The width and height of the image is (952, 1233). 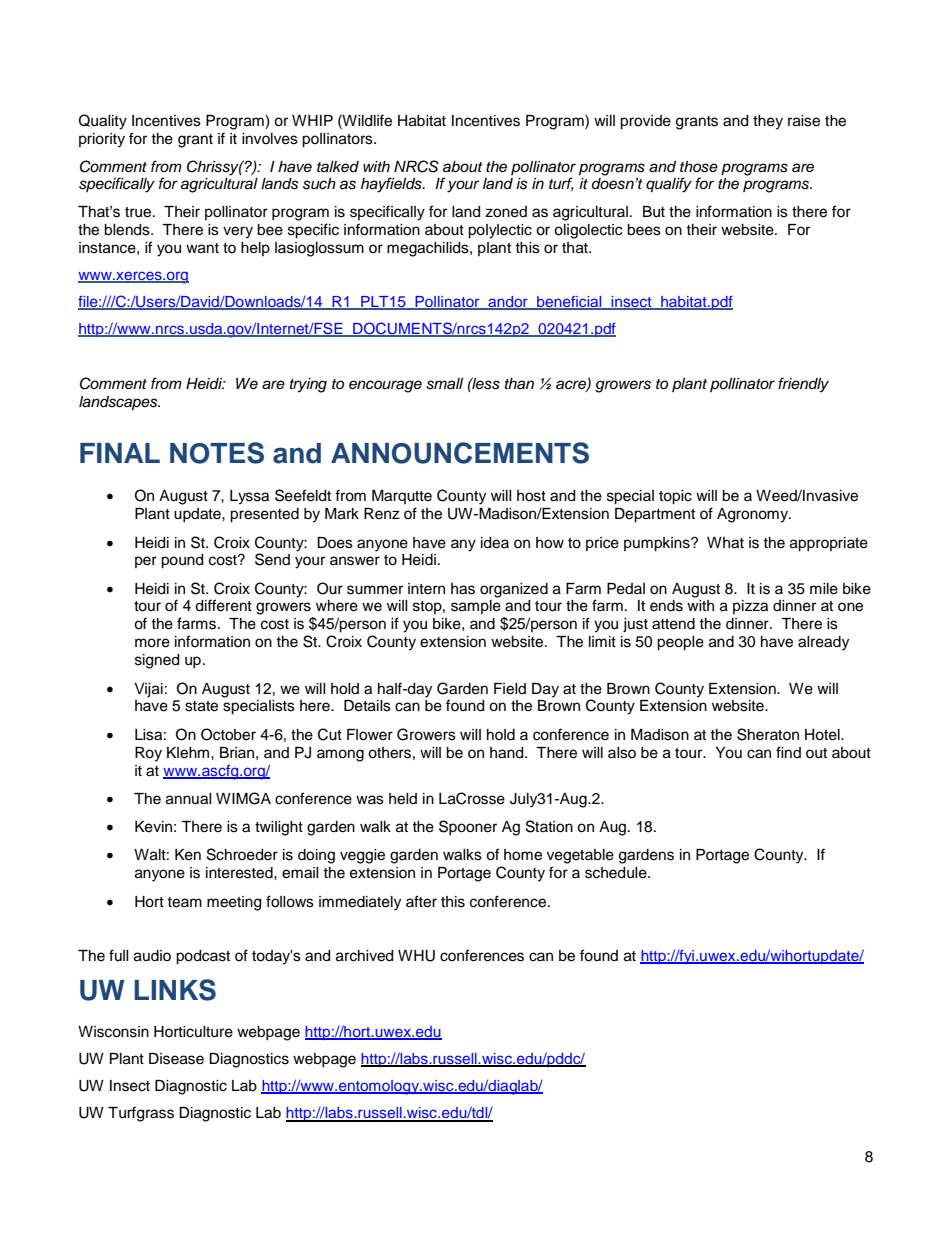 I want to click on Disease, so click(x=176, y=1059).
